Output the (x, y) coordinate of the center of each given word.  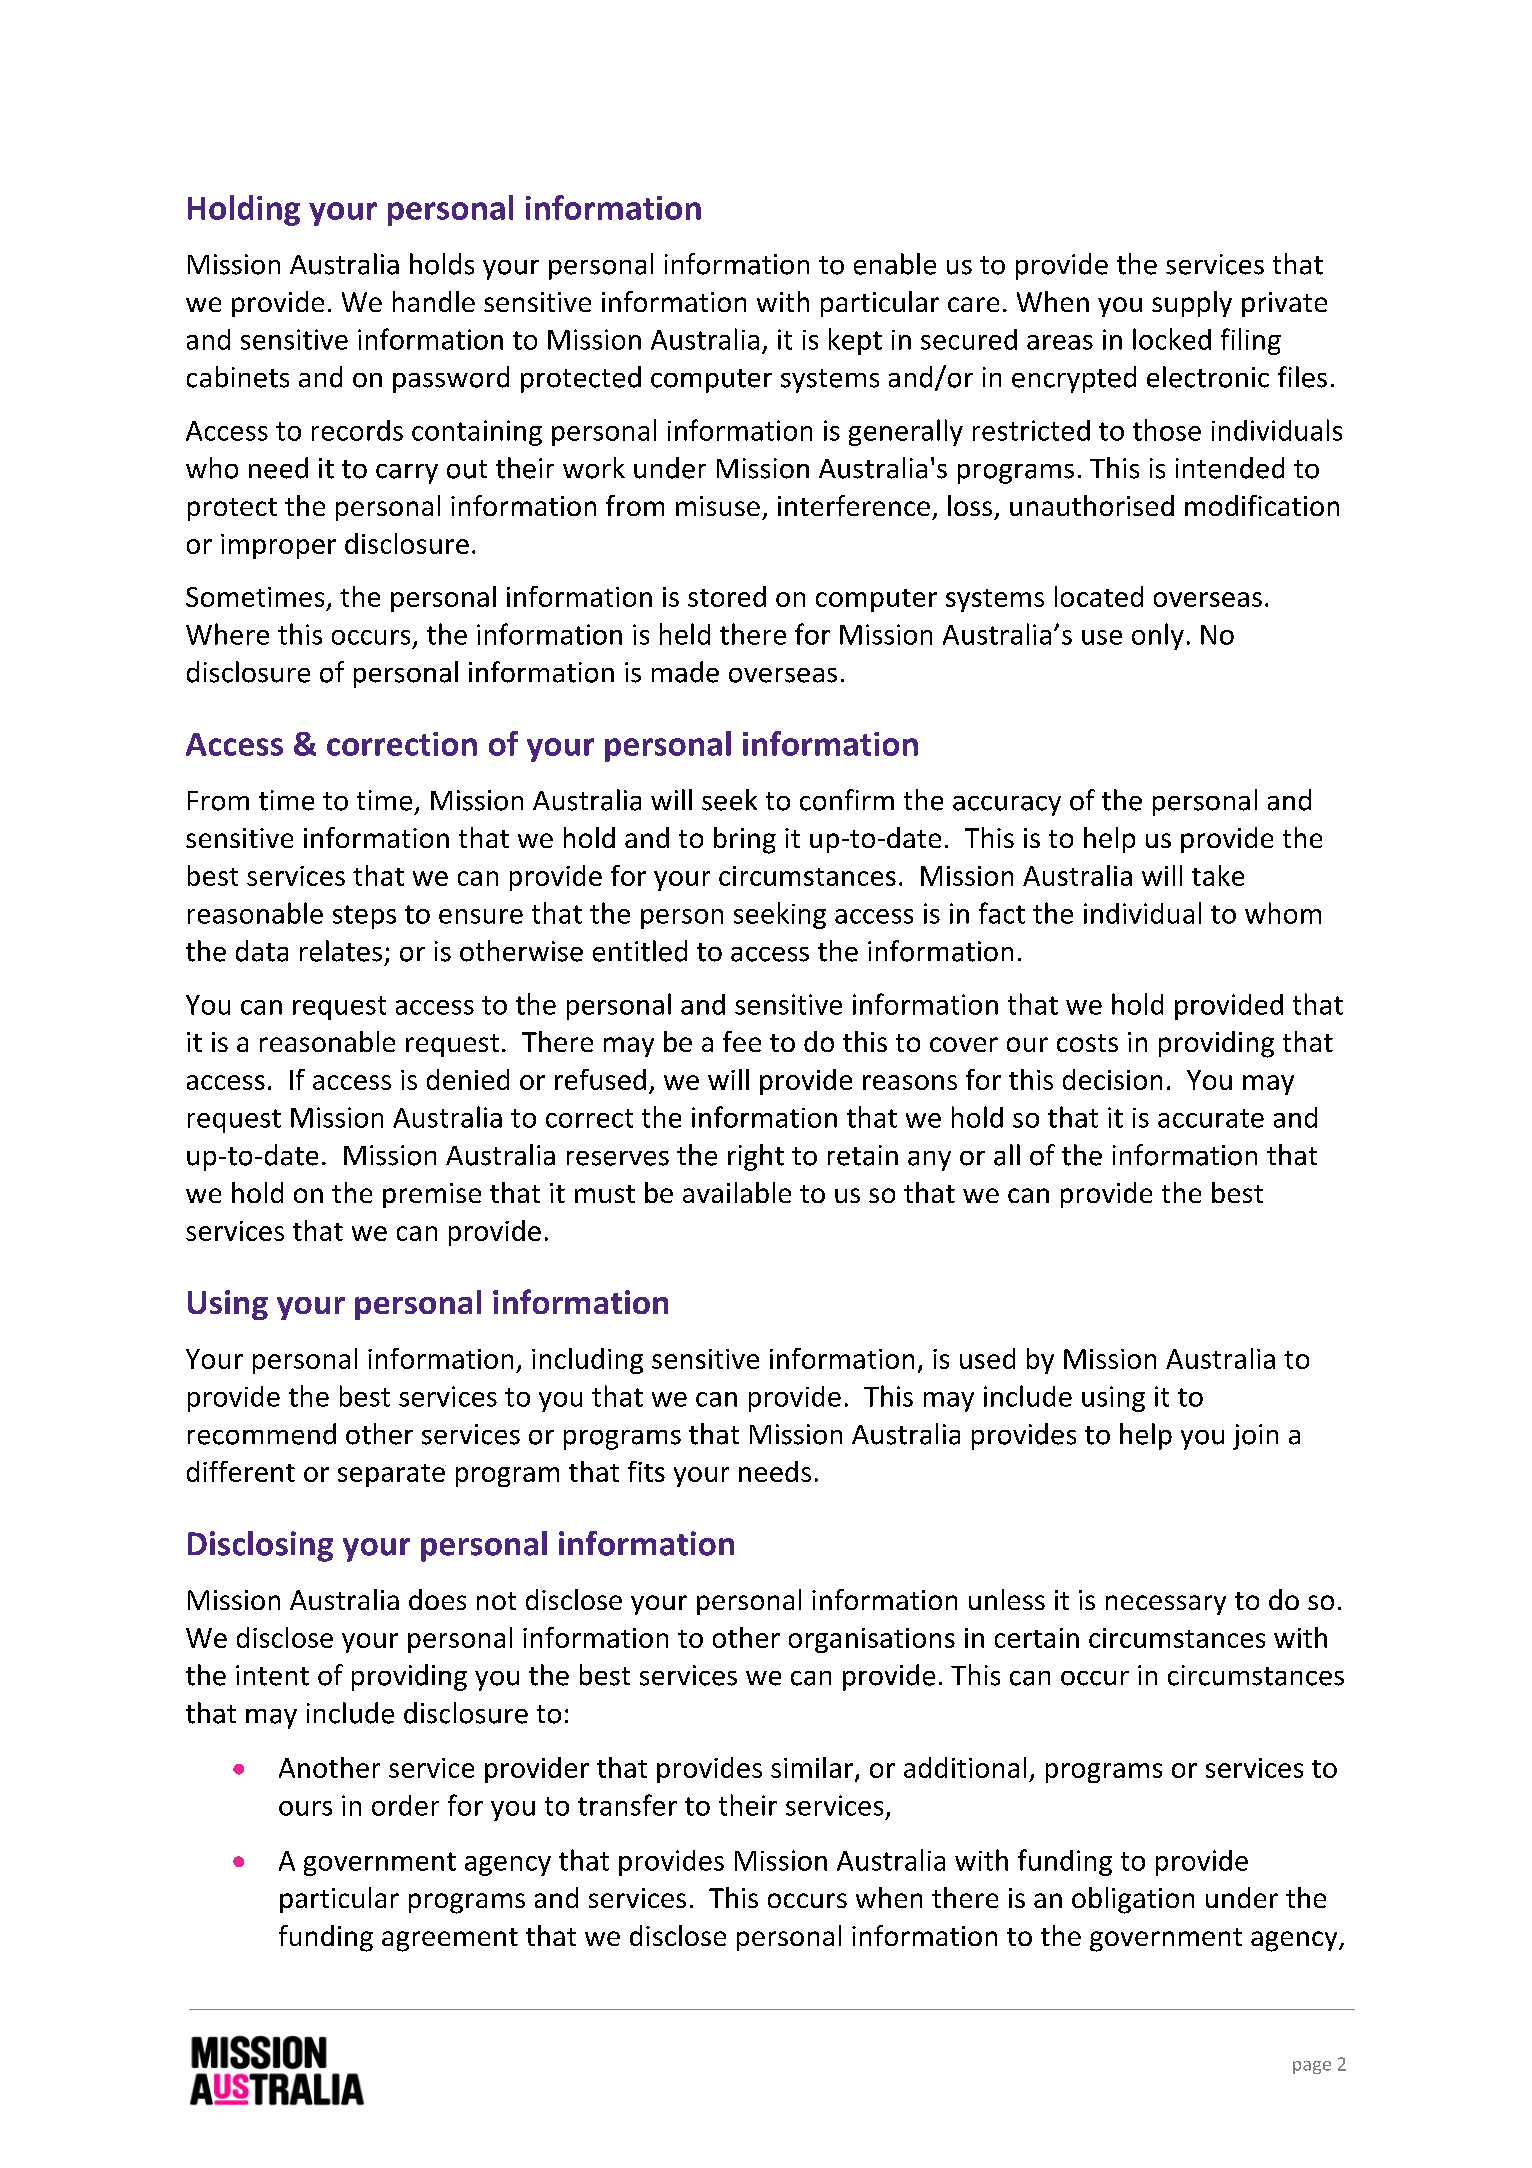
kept (855, 341)
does (437, 1599)
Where (227, 634)
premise (432, 1195)
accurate (1211, 1118)
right (756, 1157)
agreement (450, 1940)
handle (434, 301)
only (1158, 636)
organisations (872, 1640)
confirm (847, 800)
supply (1192, 304)
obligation (1133, 1900)
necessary (1166, 1605)
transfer (627, 1805)
